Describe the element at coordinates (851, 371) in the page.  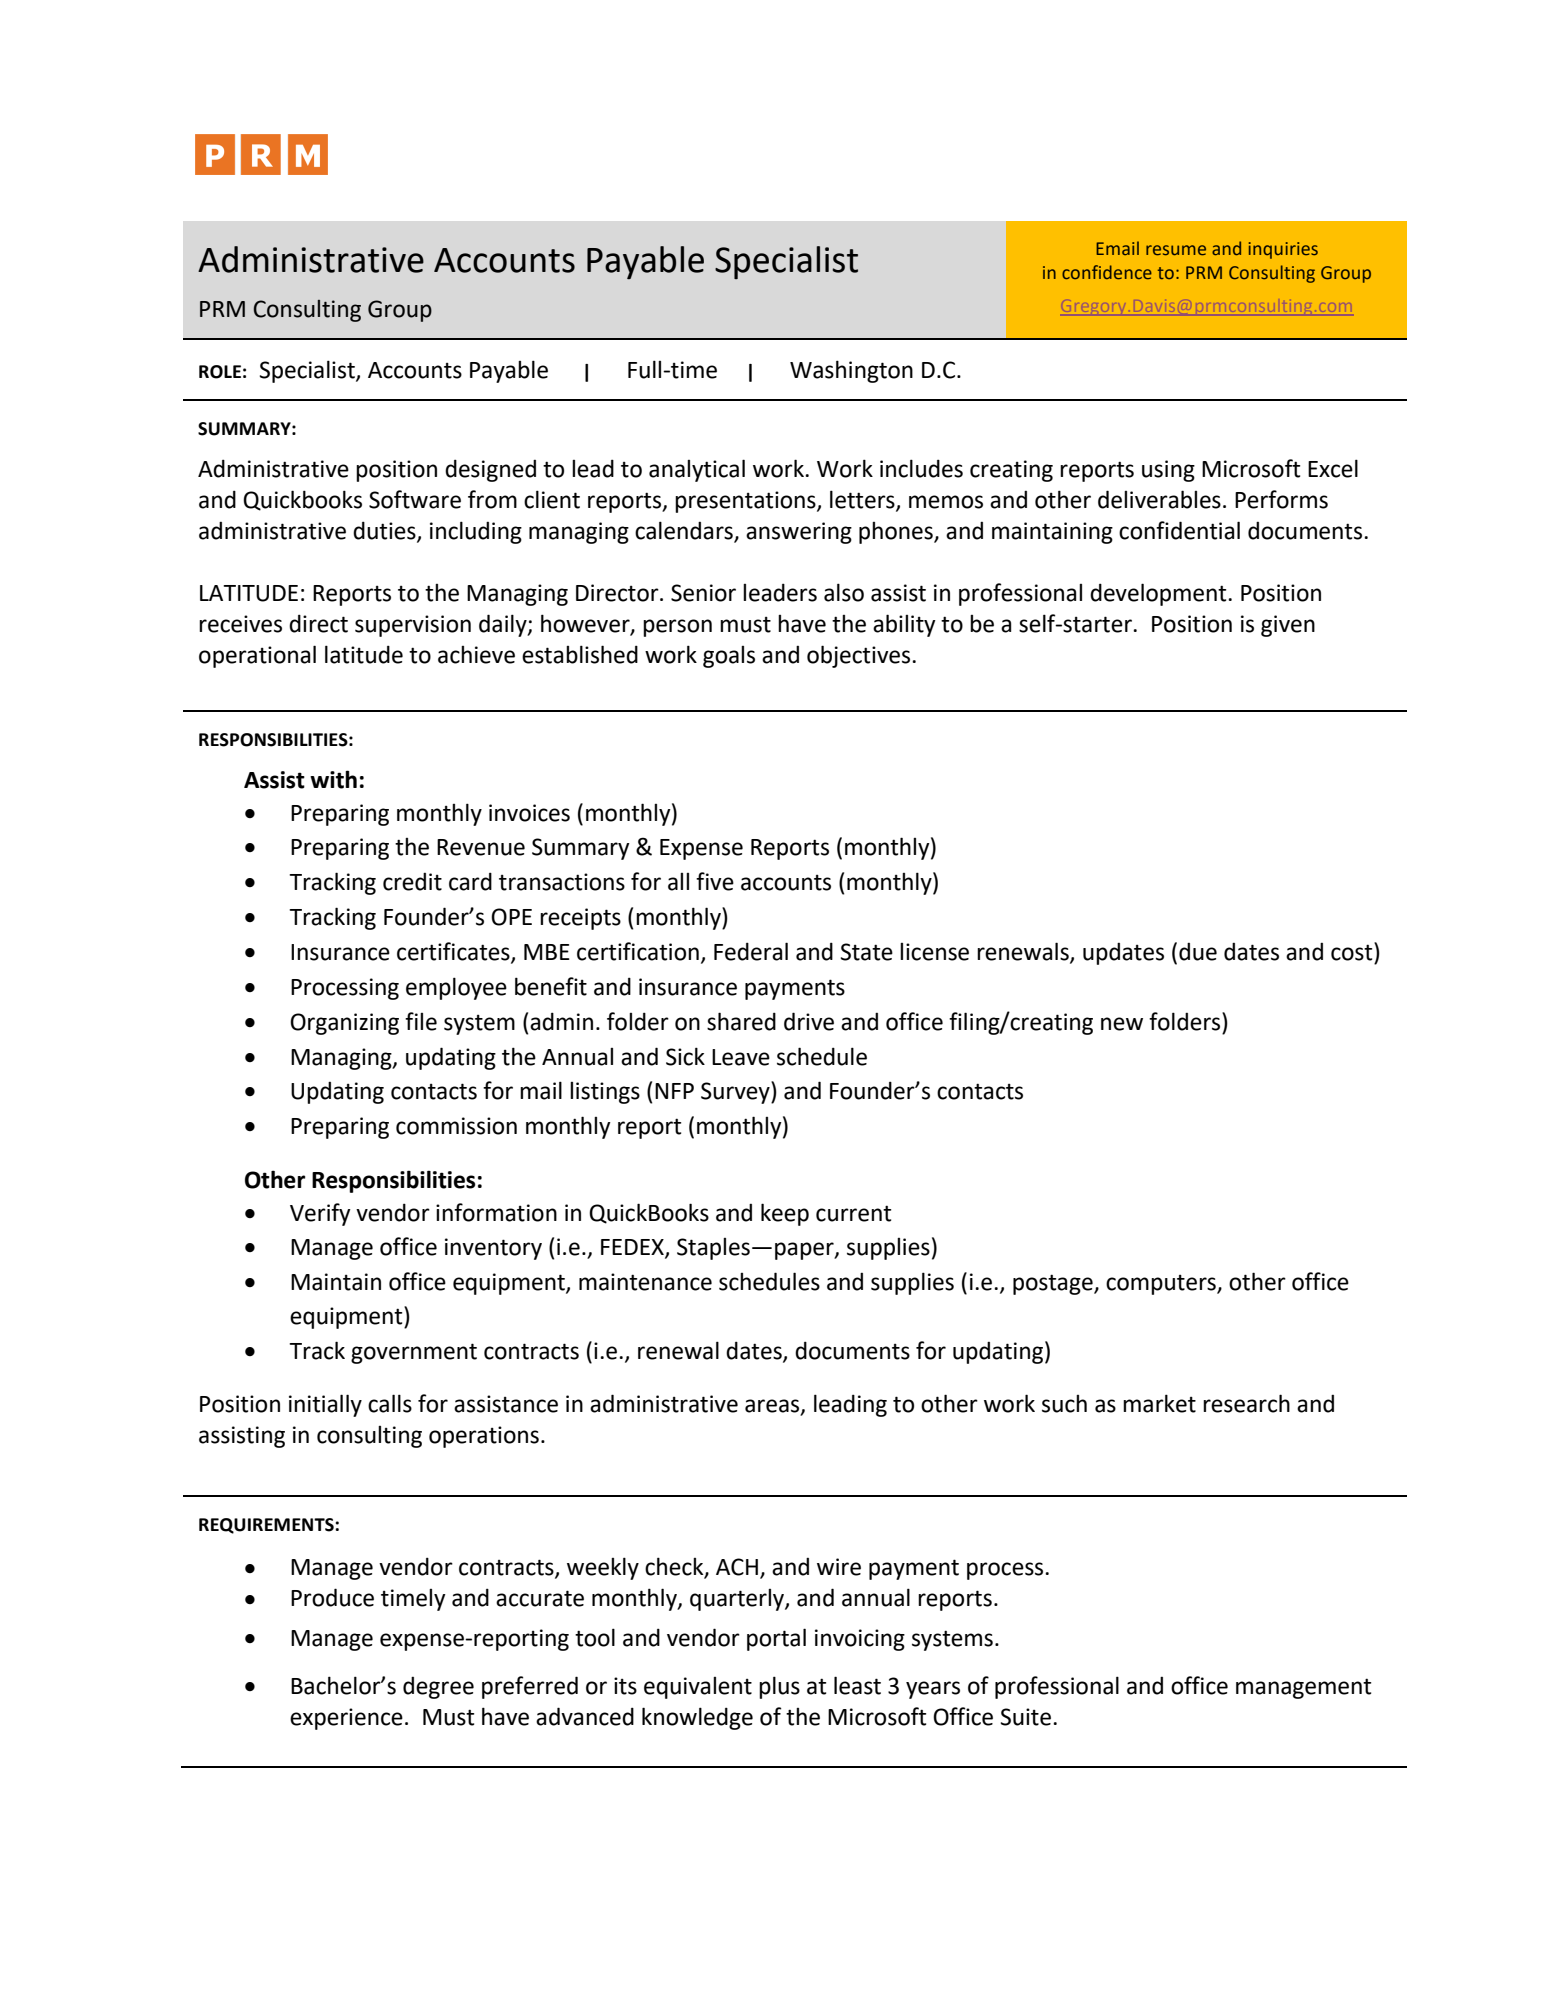
I see `Washington` at that location.
